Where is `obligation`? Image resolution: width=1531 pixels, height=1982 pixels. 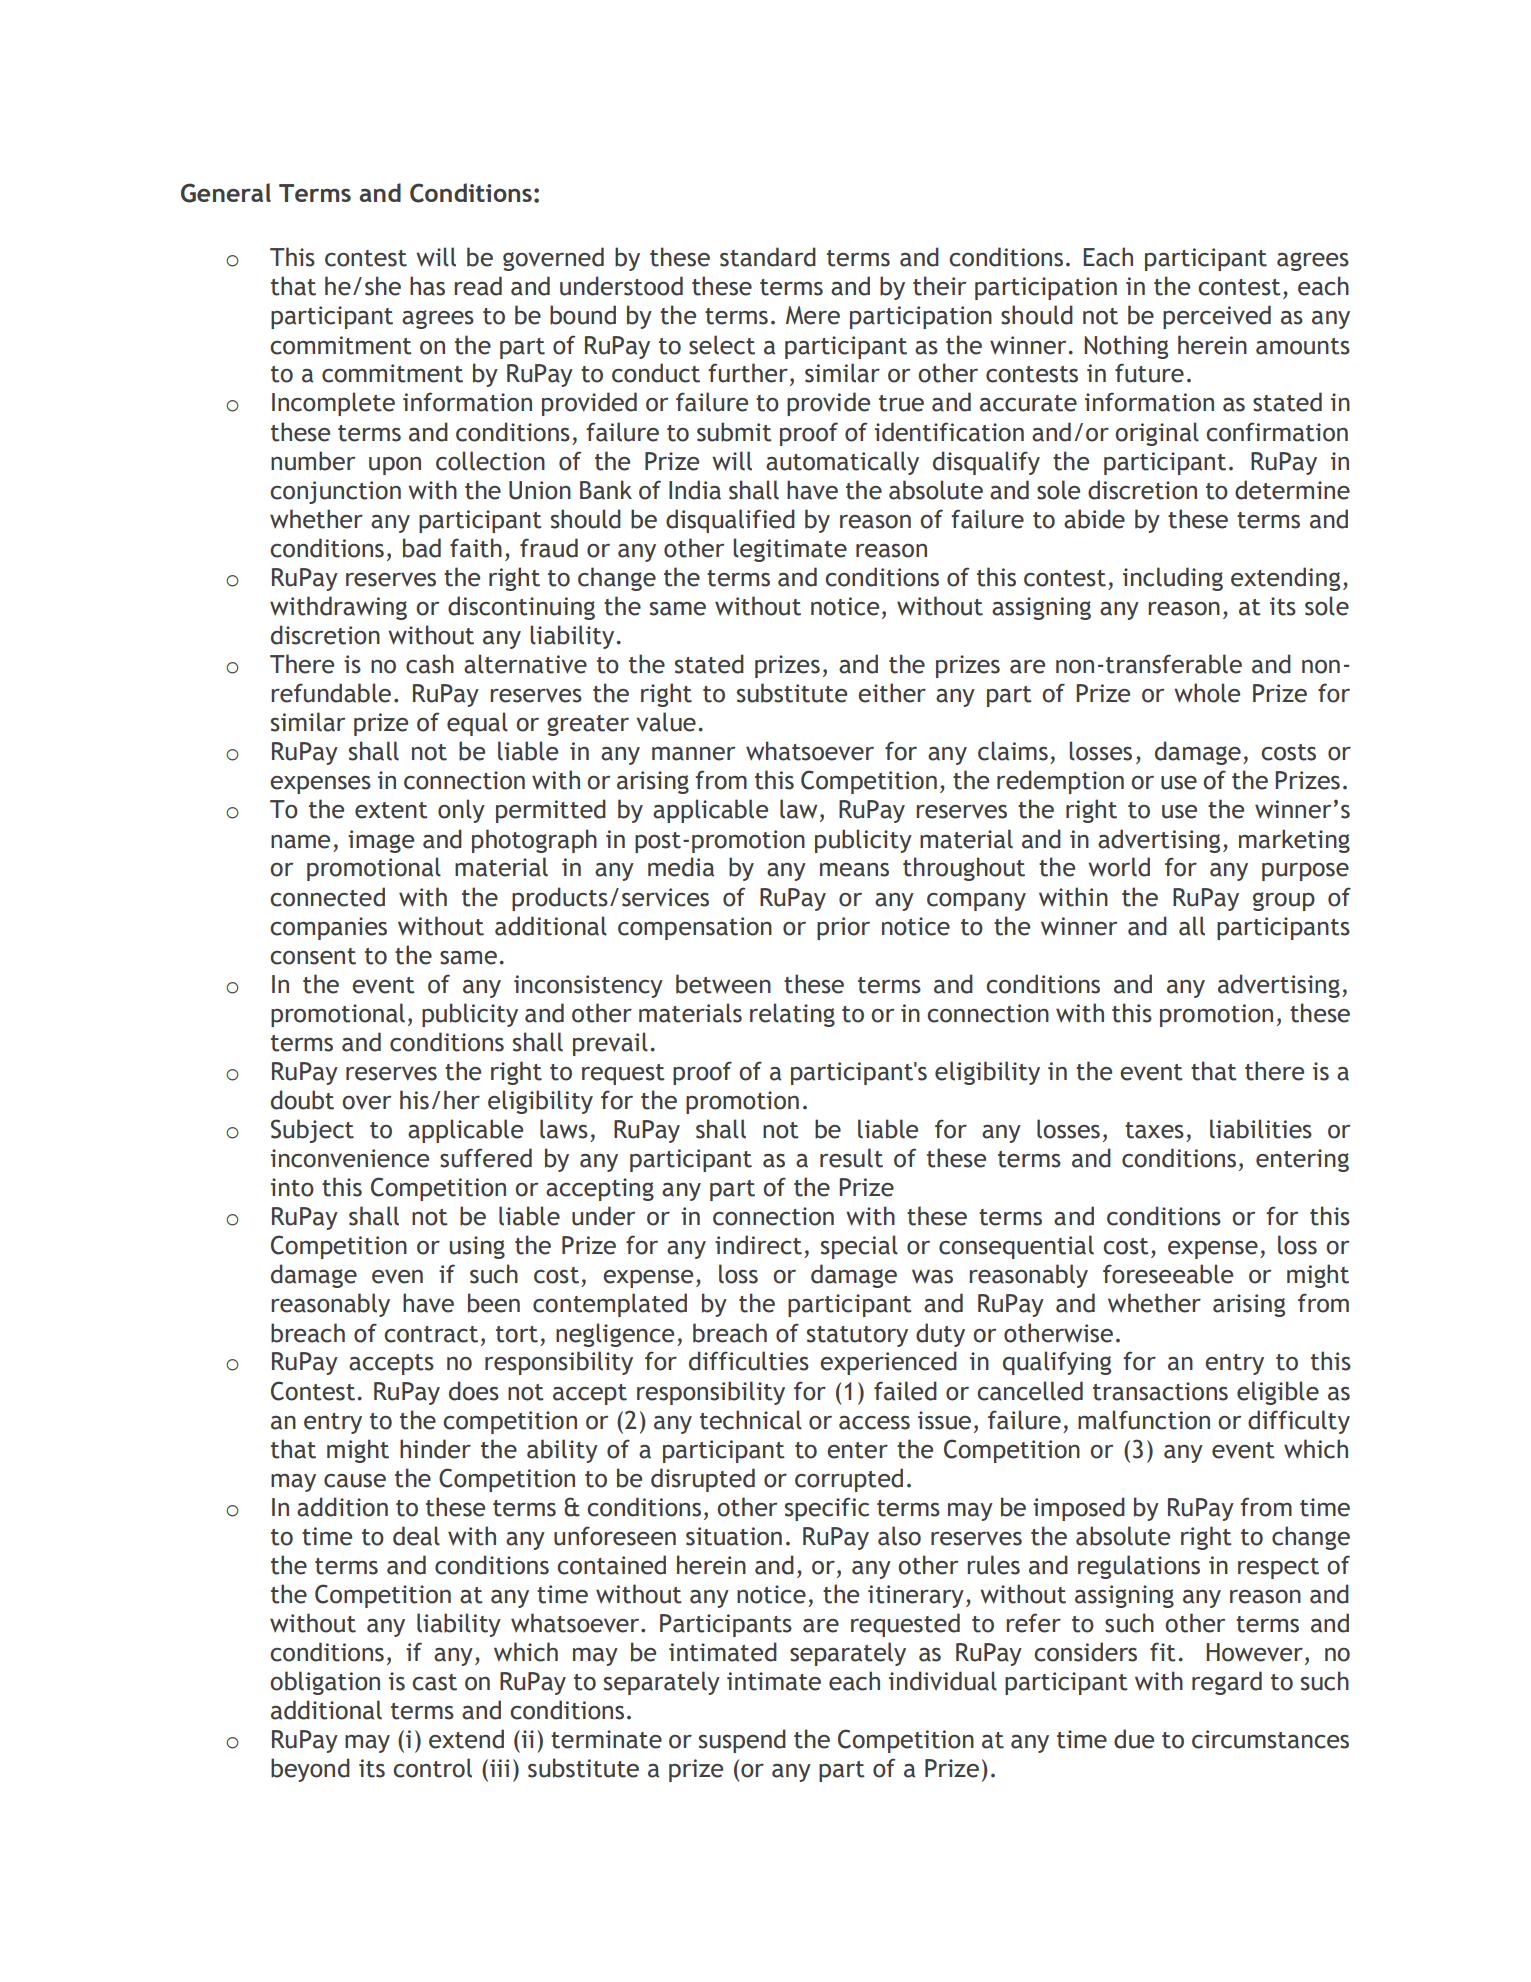
obligation is located at coordinates (325, 1683).
